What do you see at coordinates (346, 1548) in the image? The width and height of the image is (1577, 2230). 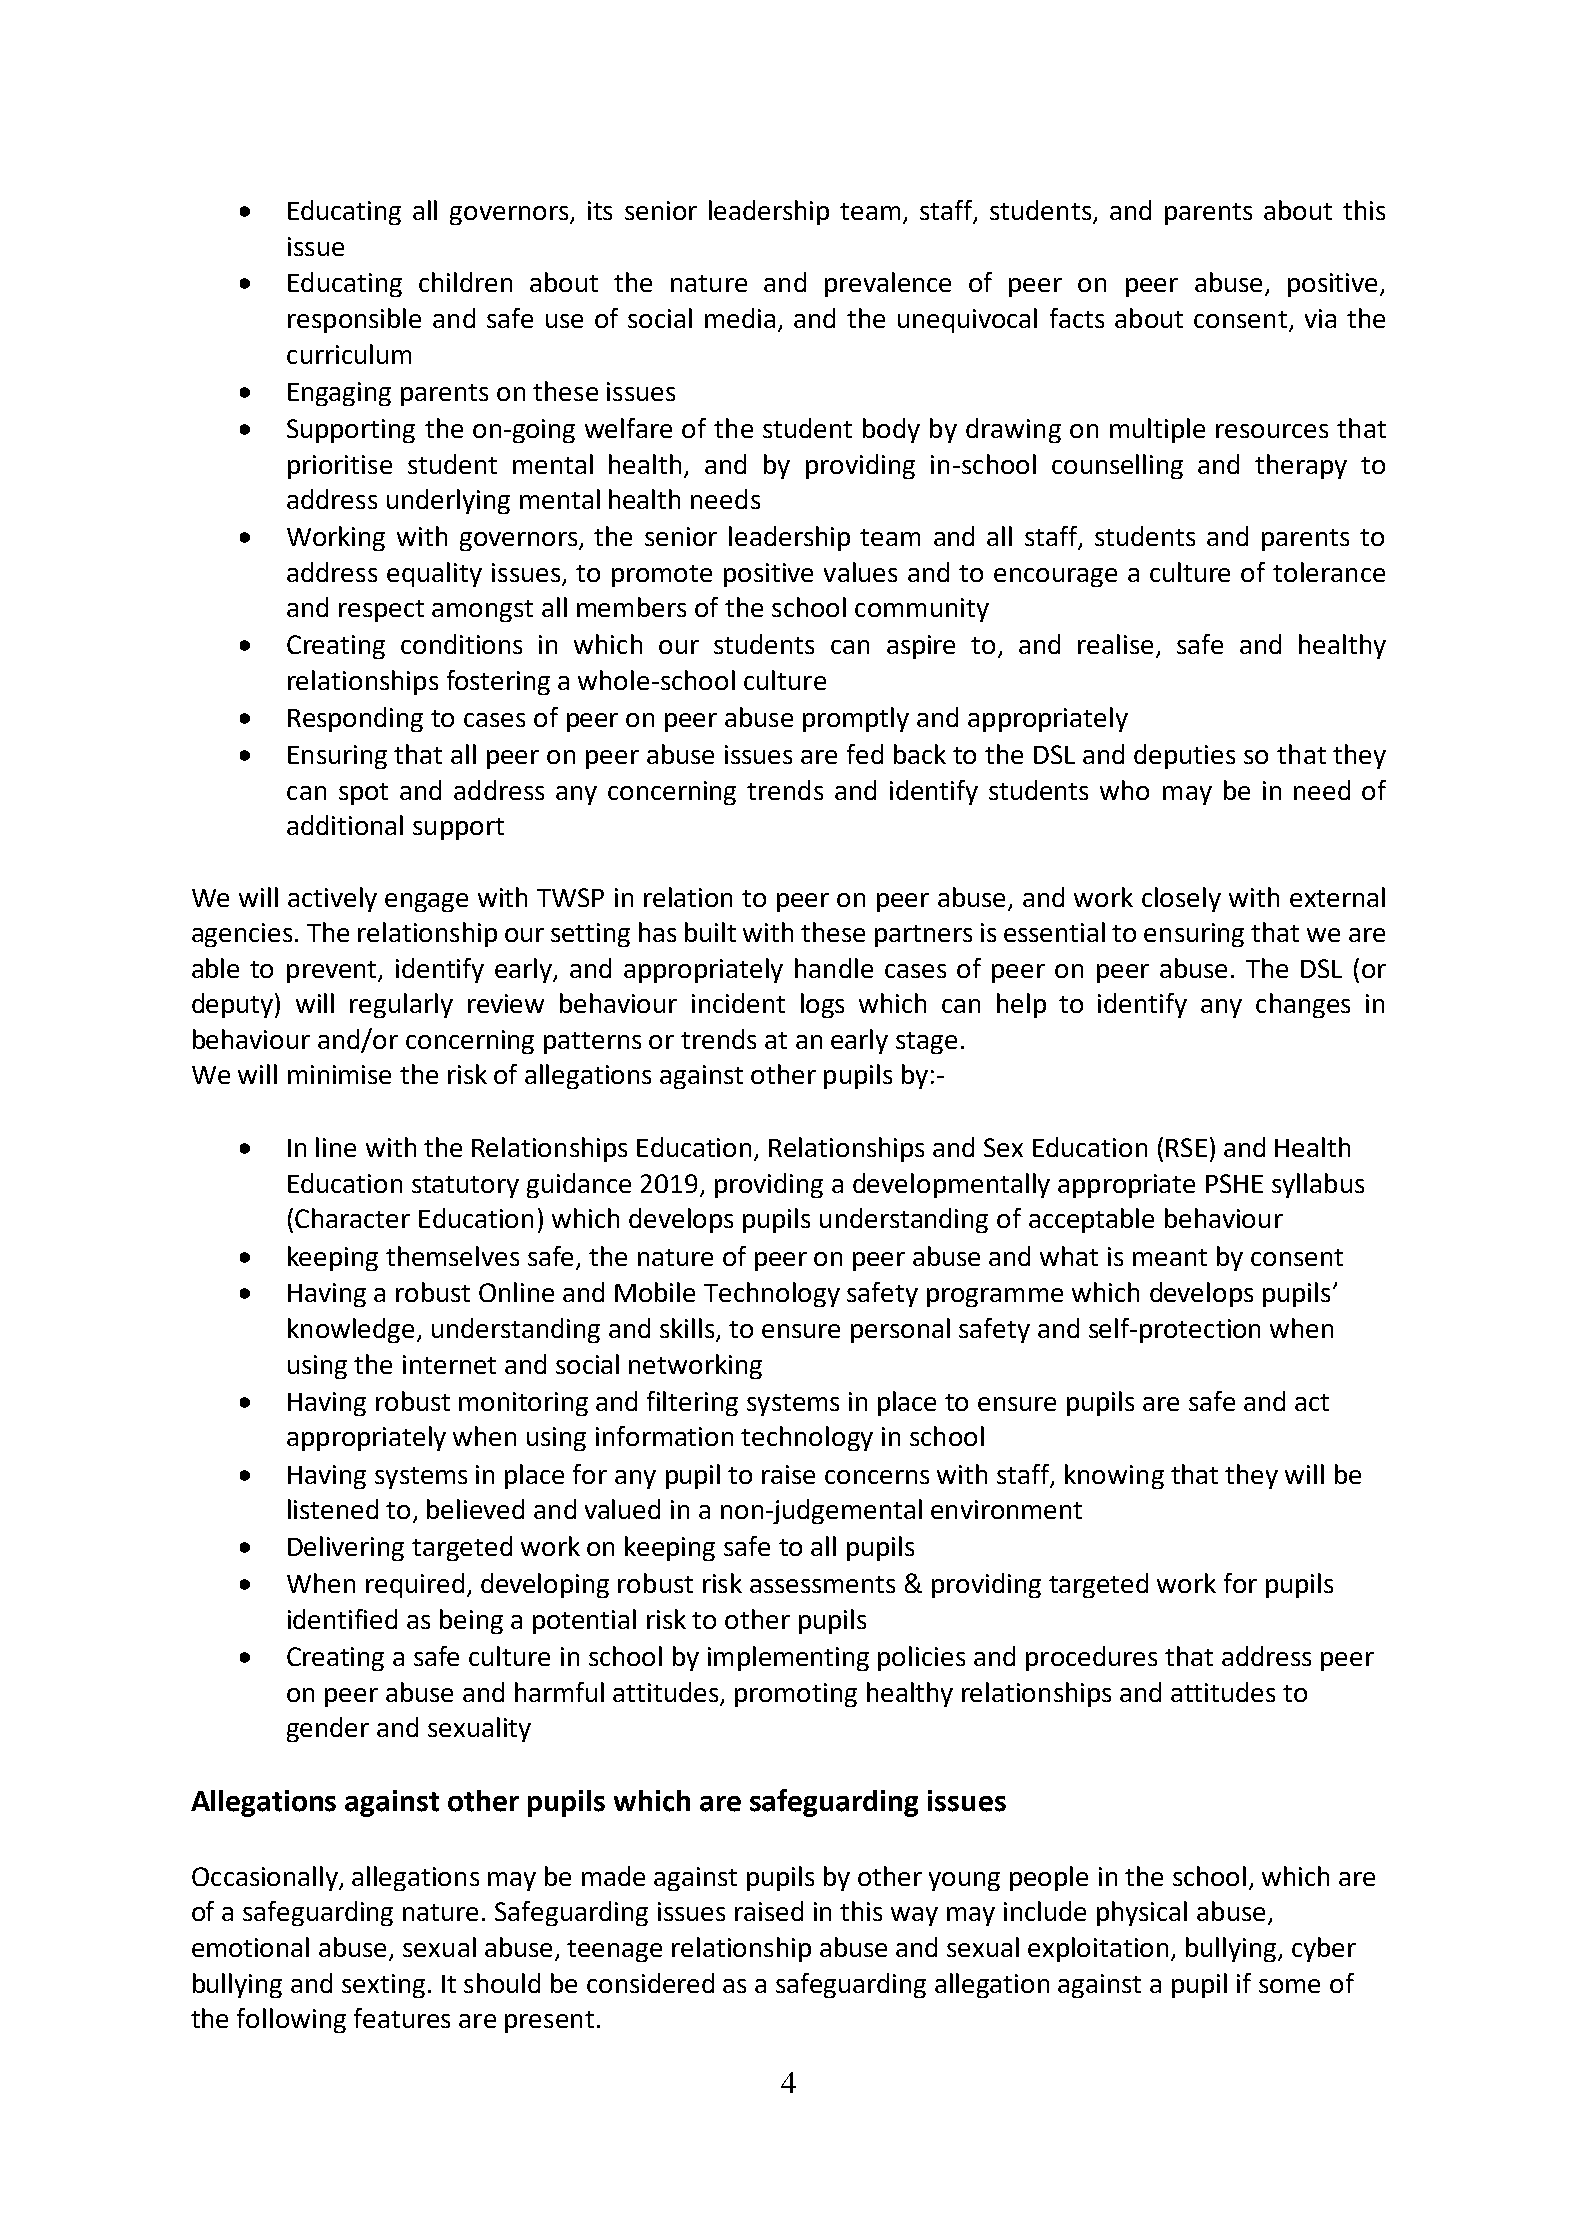 I see `Delivering` at bounding box center [346, 1548].
